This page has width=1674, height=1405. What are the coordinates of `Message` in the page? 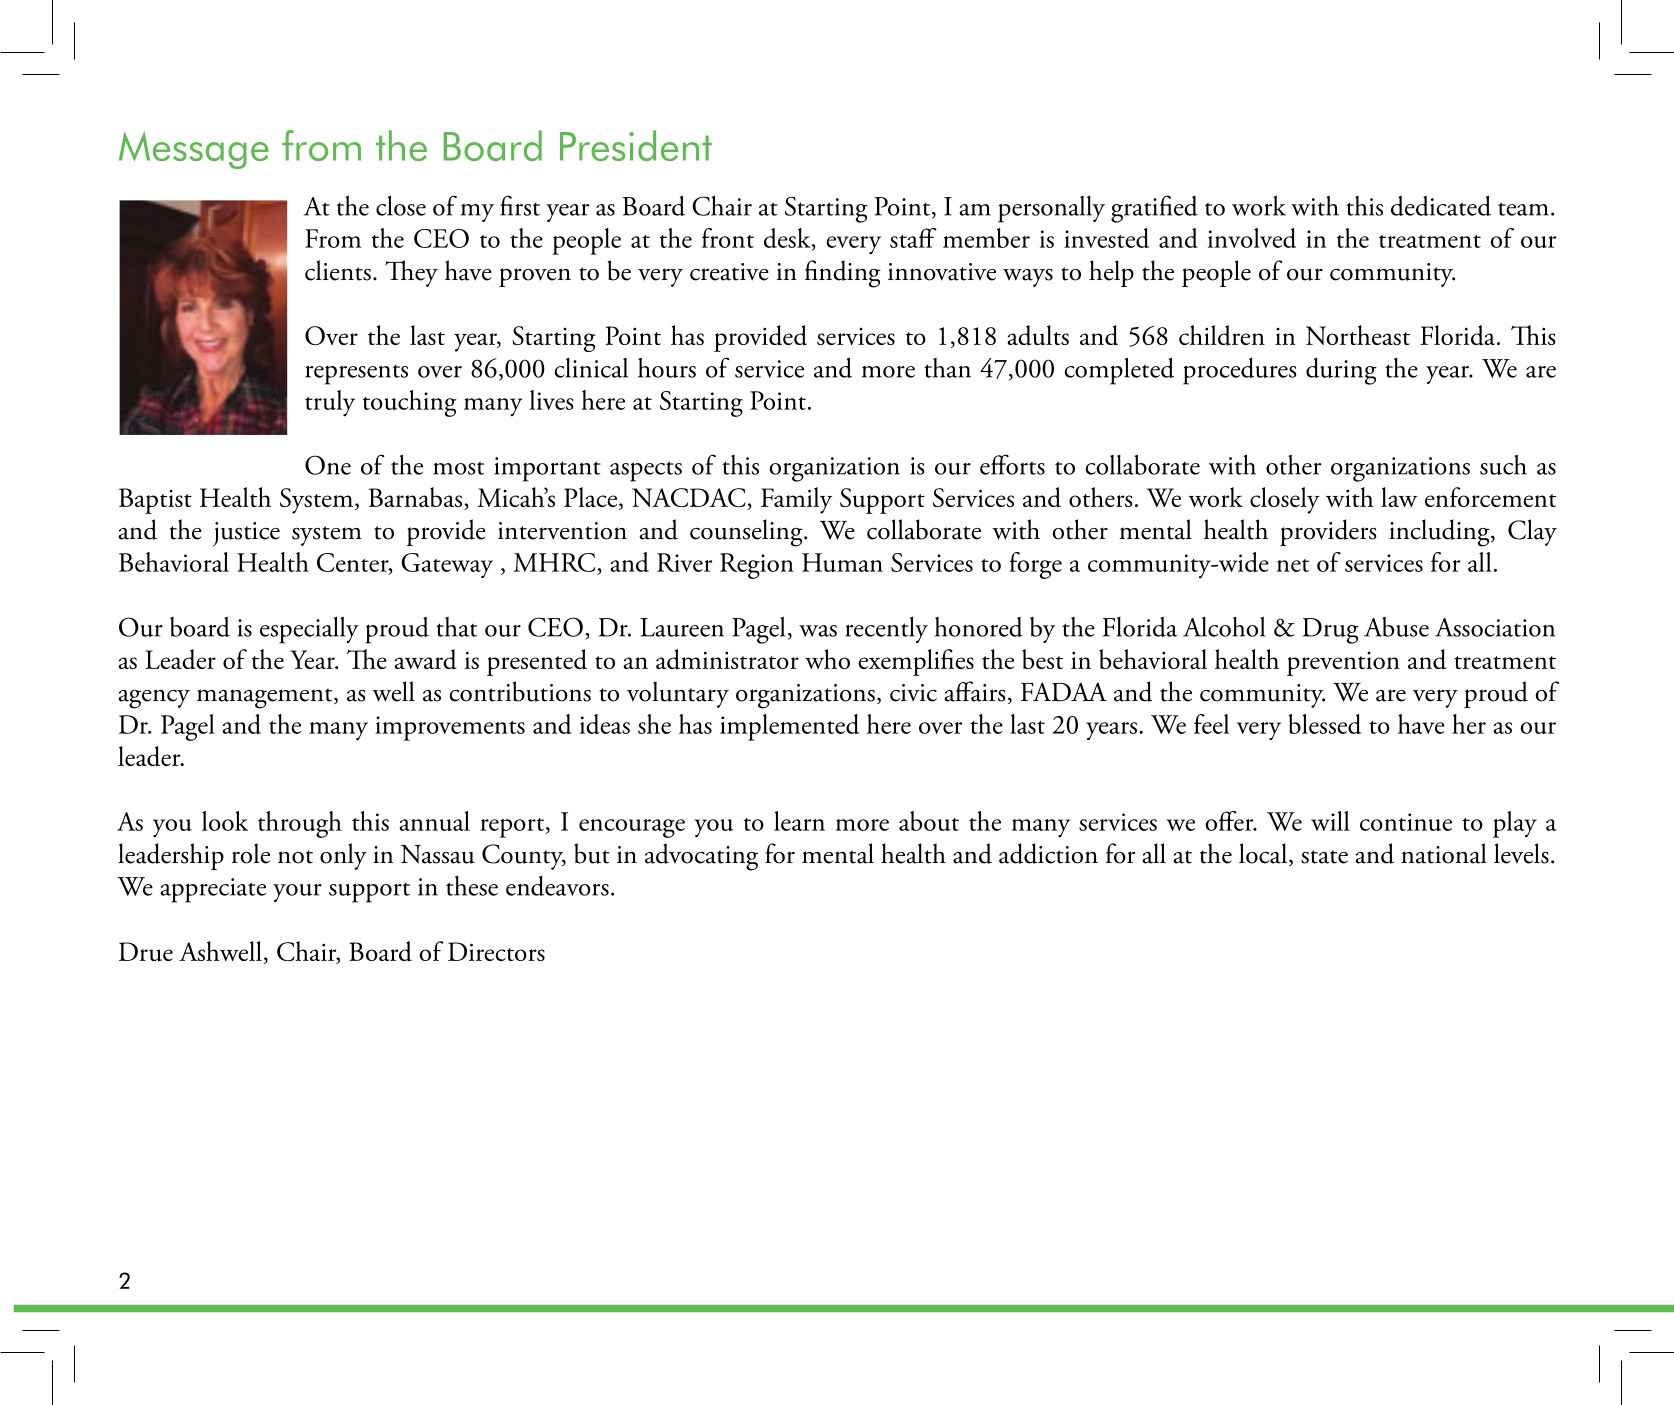 It's located at (194, 150).
